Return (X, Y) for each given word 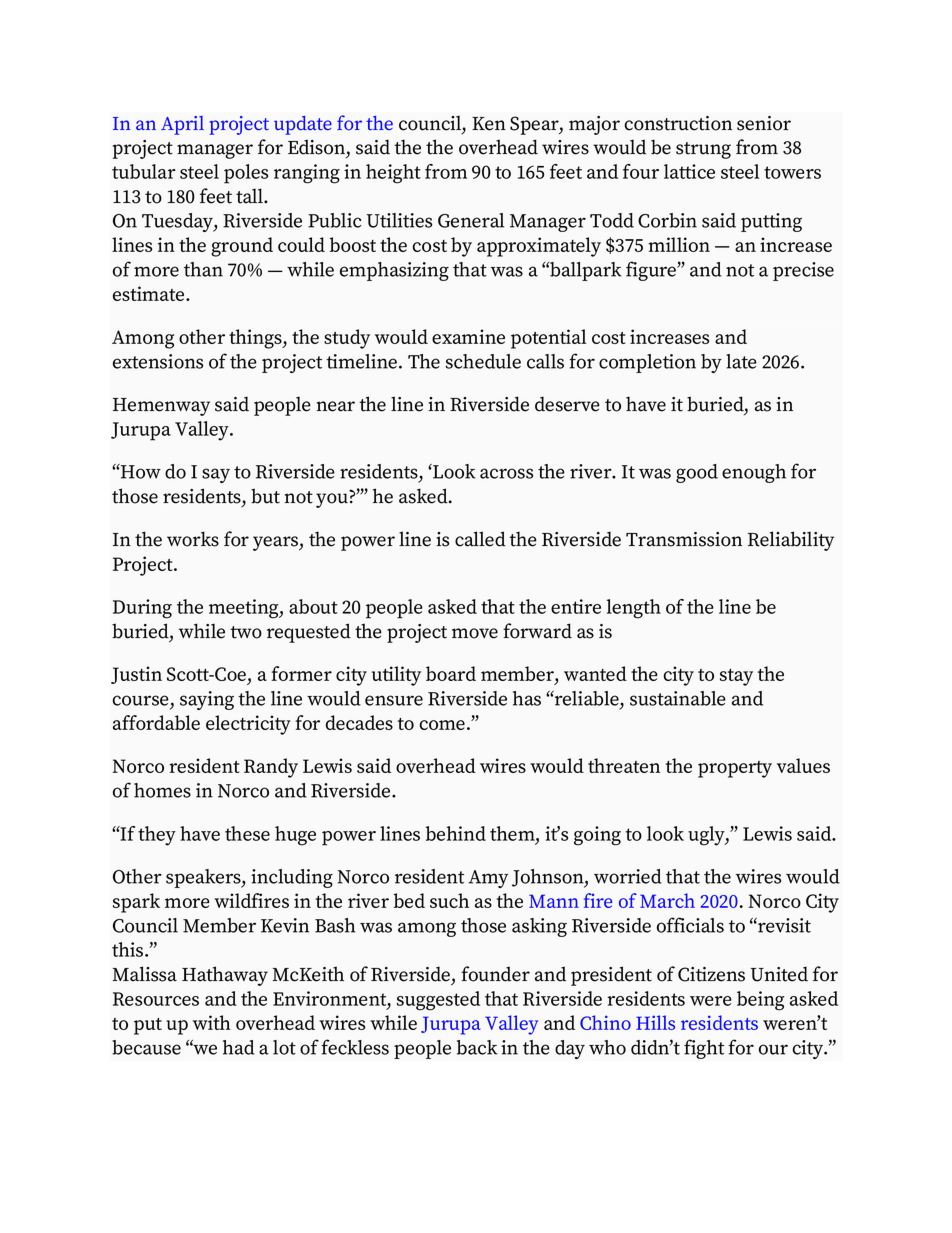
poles (246, 174)
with (212, 1022)
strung (703, 150)
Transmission (684, 539)
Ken (489, 124)
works (193, 539)
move (475, 633)
